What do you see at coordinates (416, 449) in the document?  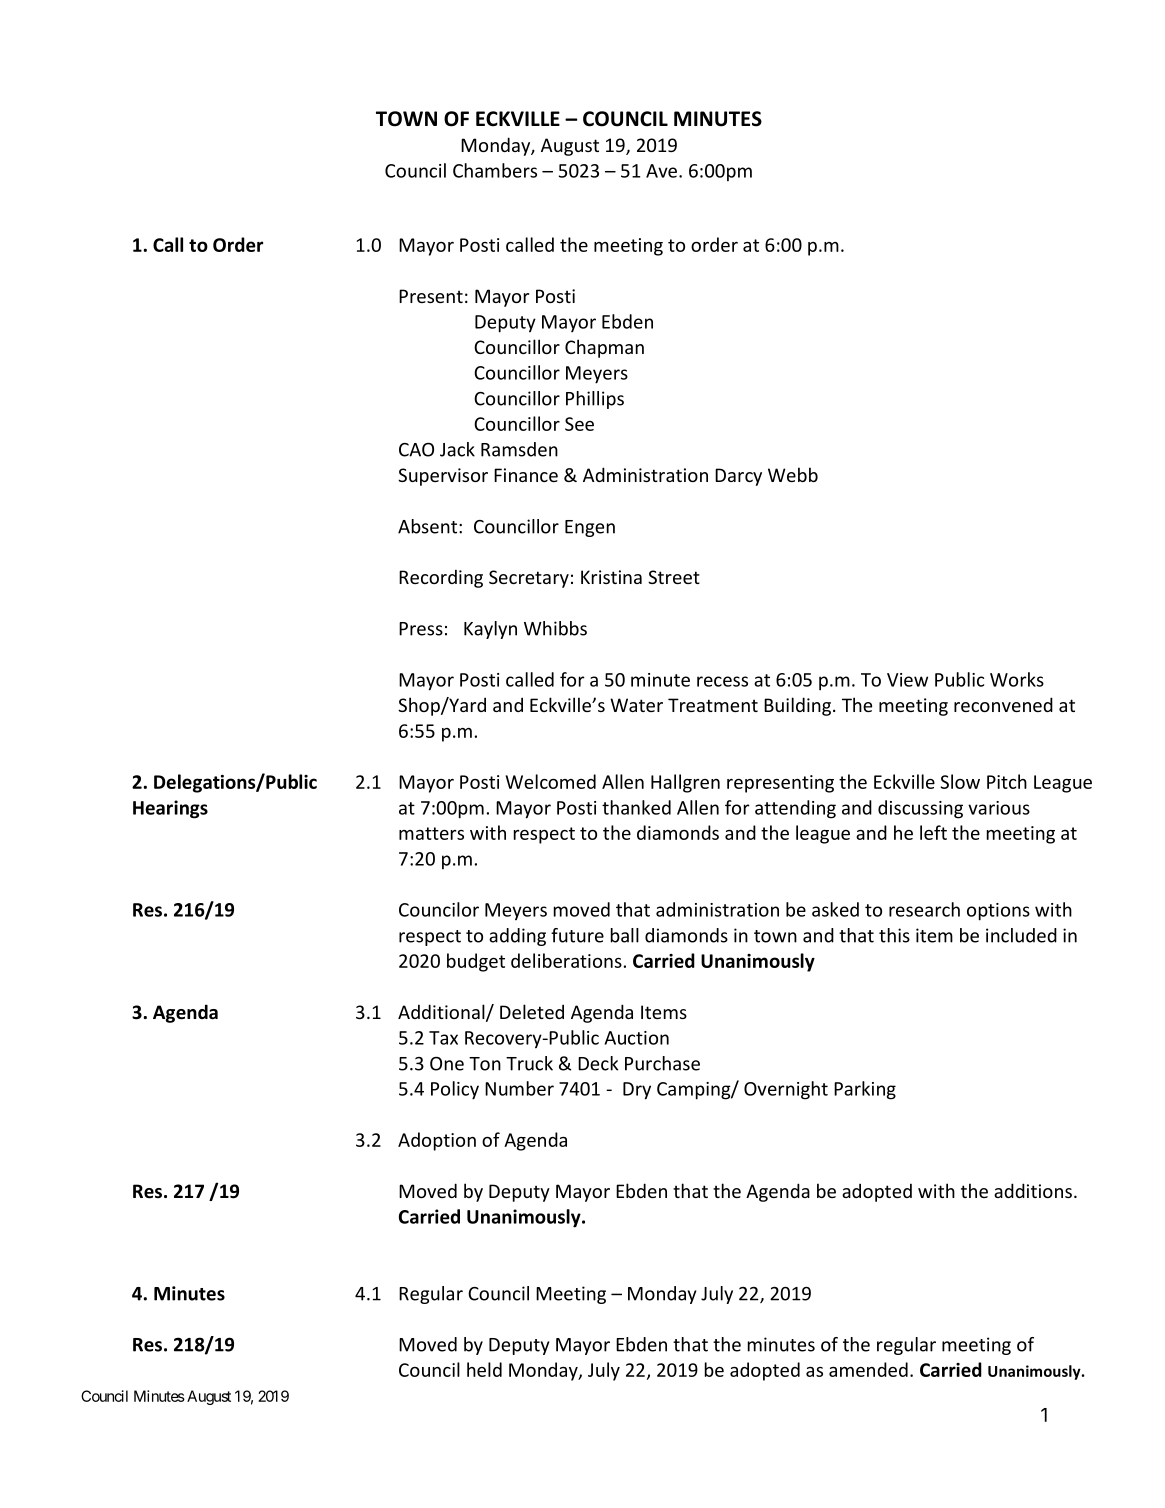 I see `CAO` at bounding box center [416, 449].
